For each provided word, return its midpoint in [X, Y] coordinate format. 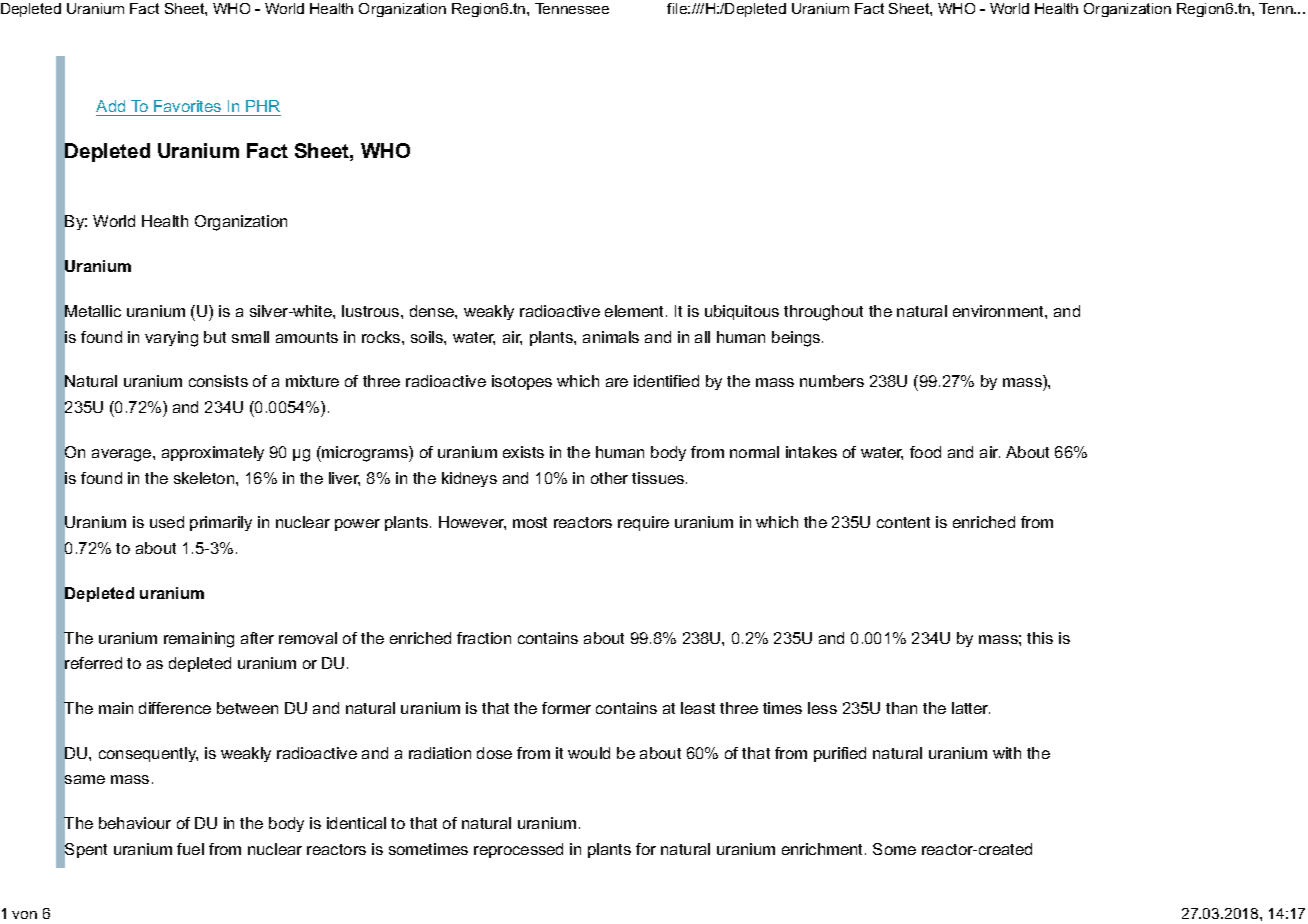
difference [175, 708]
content [903, 522]
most [530, 522]
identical [356, 823]
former [566, 708]
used [167, 522]
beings [797, 339]
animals [611, 337]
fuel [190, 849]
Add [110, 106]
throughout [823, 313]
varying [171, 339]
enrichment [824, 849]
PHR [263, 106]
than [901, 708]
